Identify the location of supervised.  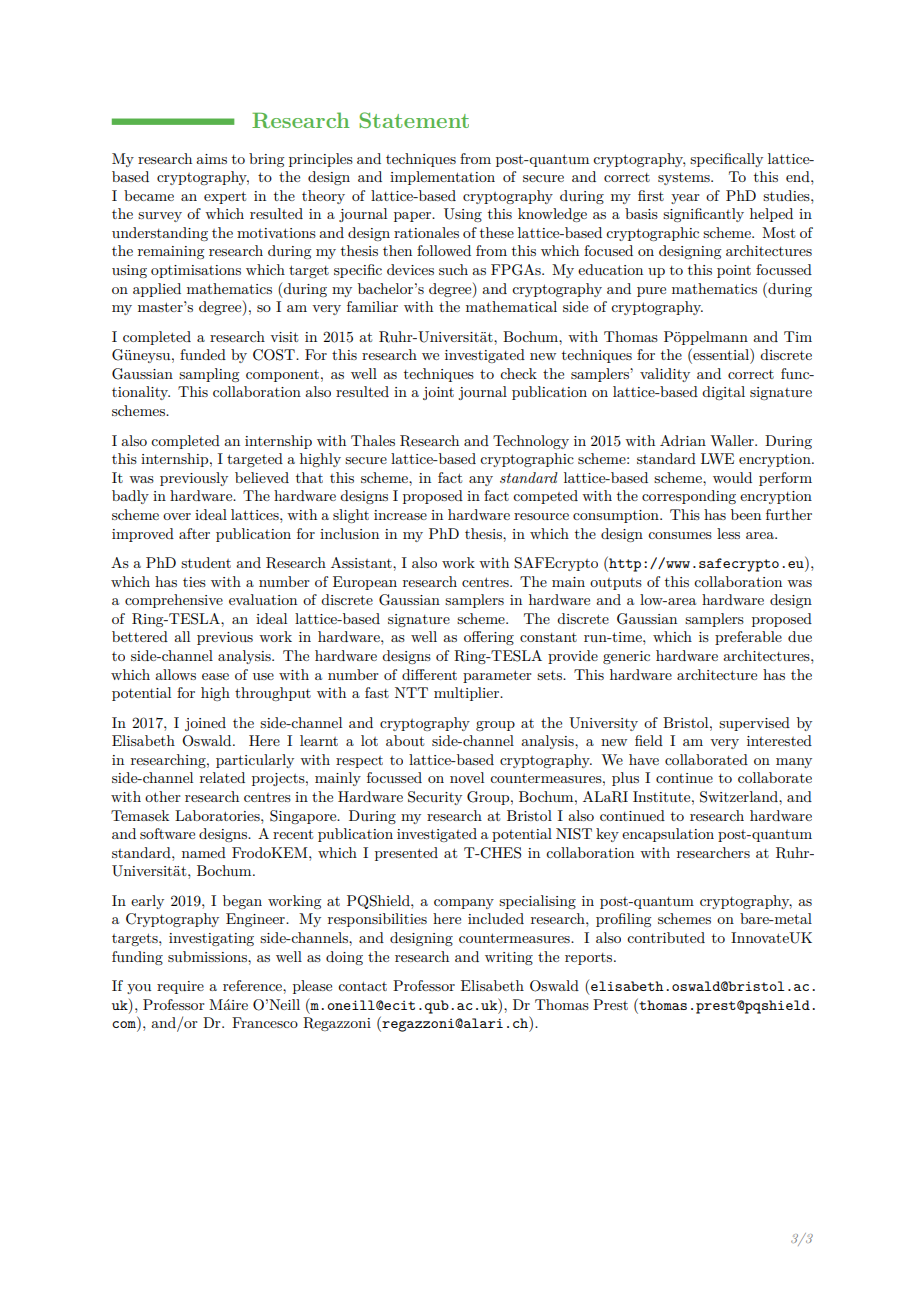
(754, 724).
